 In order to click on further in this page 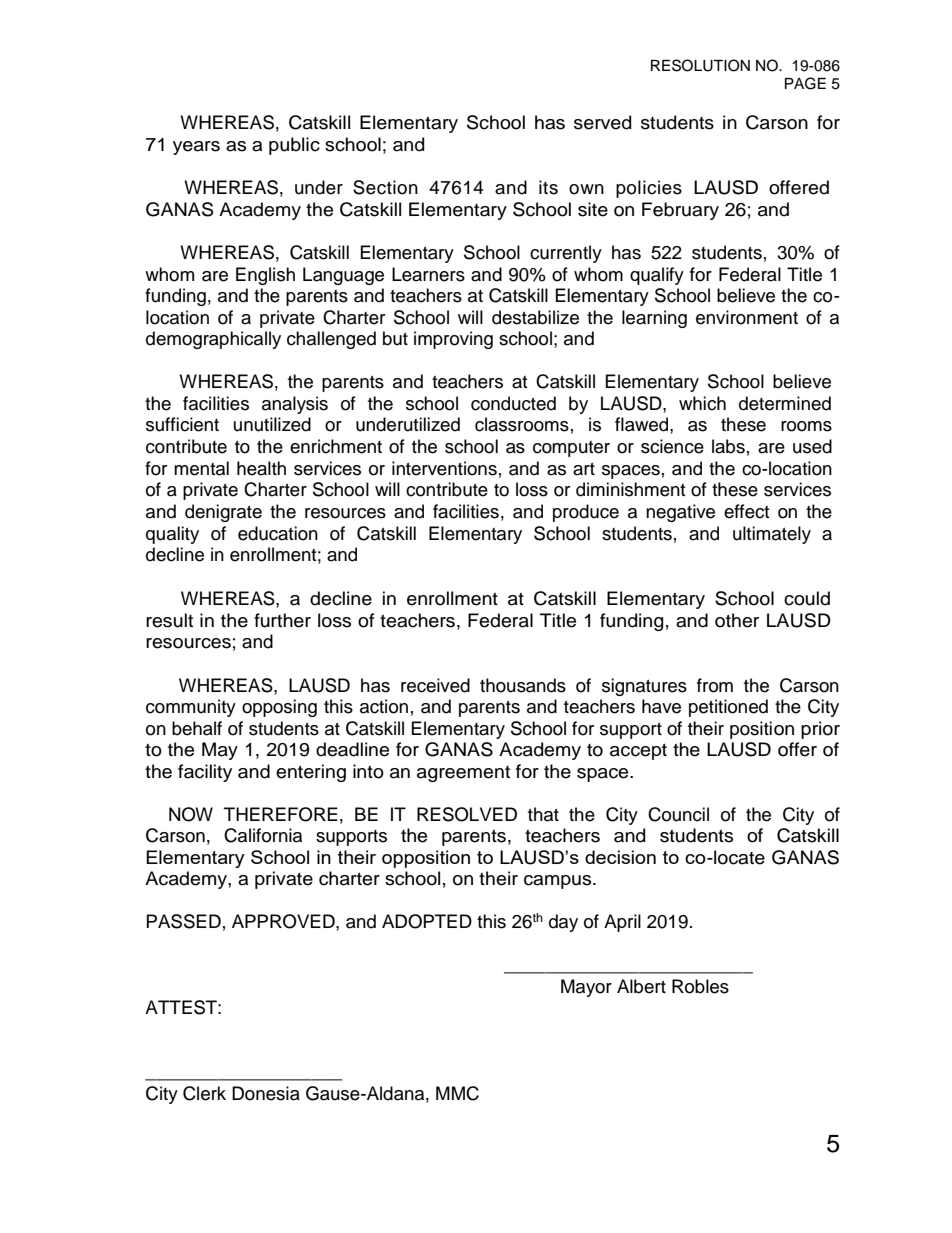, I will do `click(282, 620)`.
